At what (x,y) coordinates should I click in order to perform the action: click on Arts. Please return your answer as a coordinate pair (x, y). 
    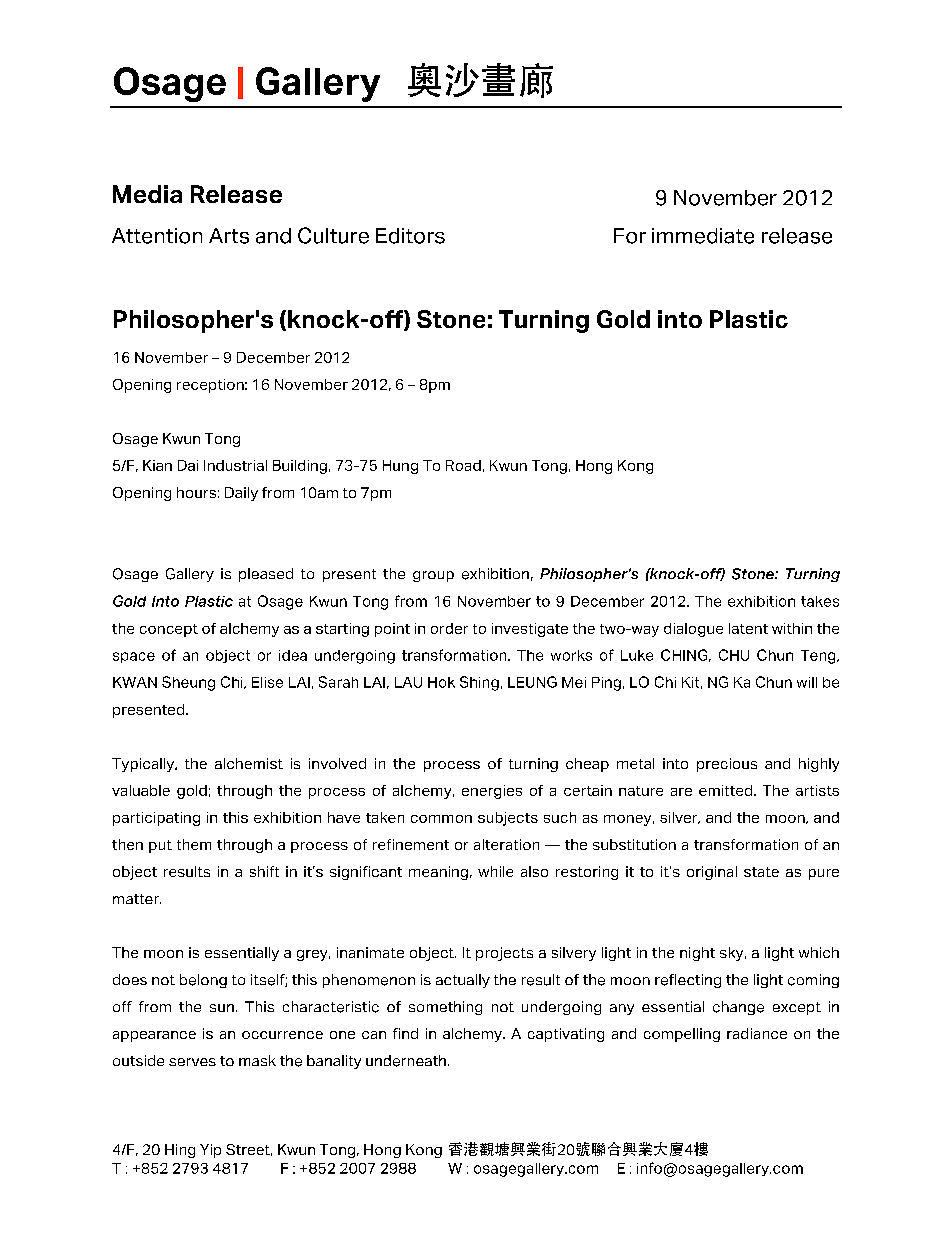
    Looking at the image, I should click on (229, 236).
